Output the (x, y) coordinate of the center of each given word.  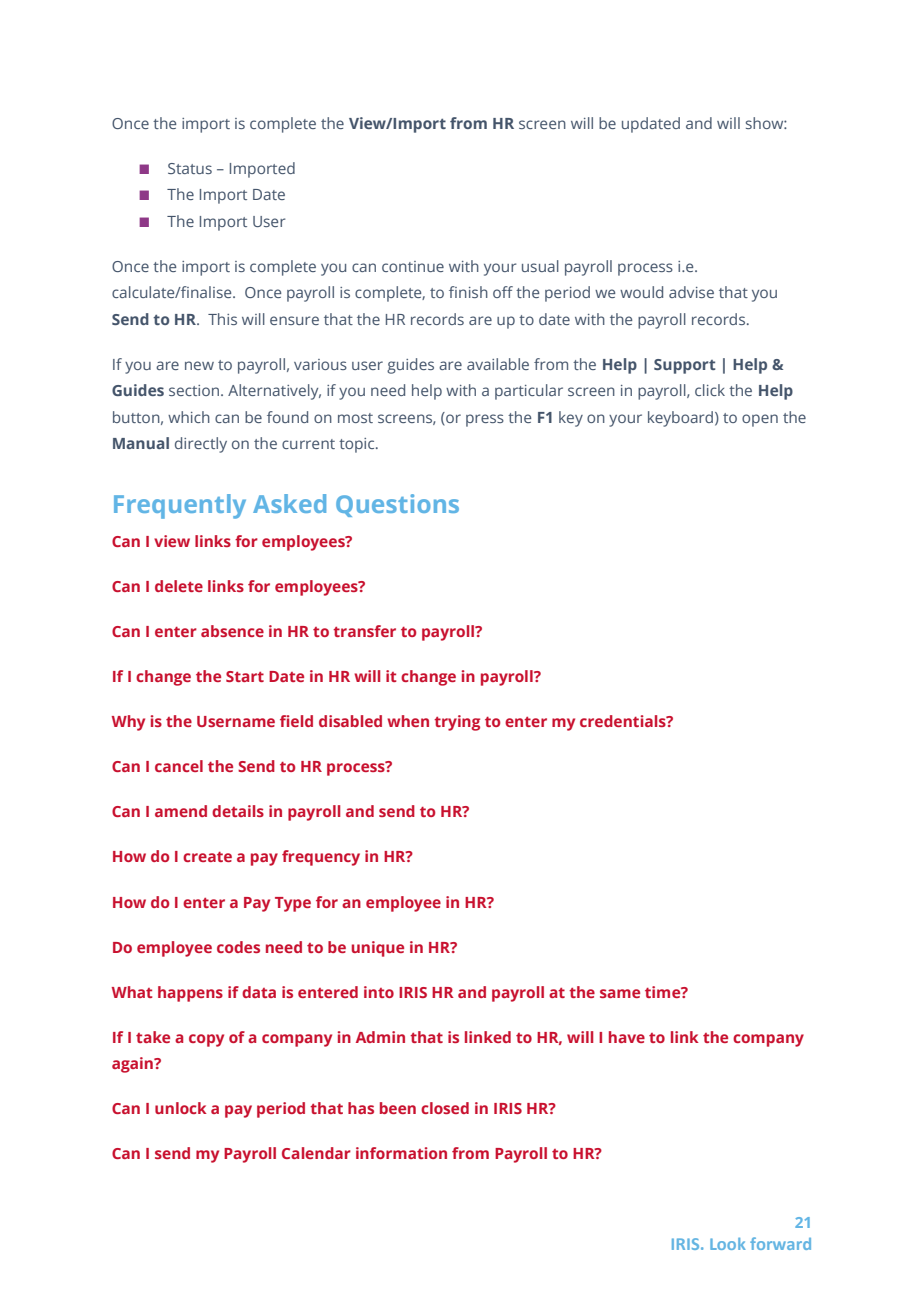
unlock (181, 1108)
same (620, 993)
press (485, 420)
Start (245, 676)
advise (691, 292)
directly (201, 445)
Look (728, 1244)
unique (378, 949)
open (760, 420)
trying (457, 723)
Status (190, 168)
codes (238, 947)
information (401, 1153)
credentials (624, 721)
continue (413, 266)
